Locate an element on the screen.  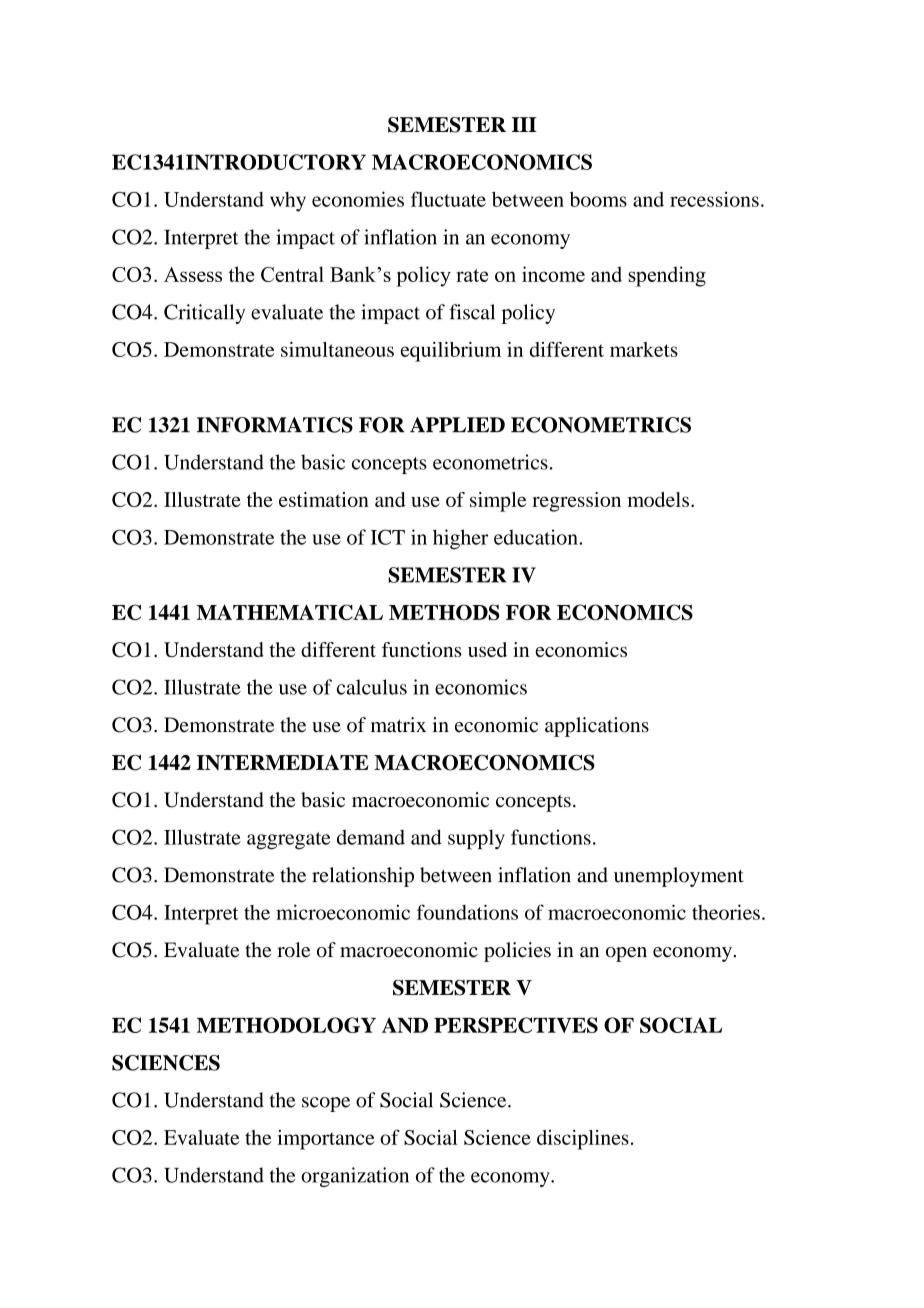
why is located at coordinates (288, 202).
